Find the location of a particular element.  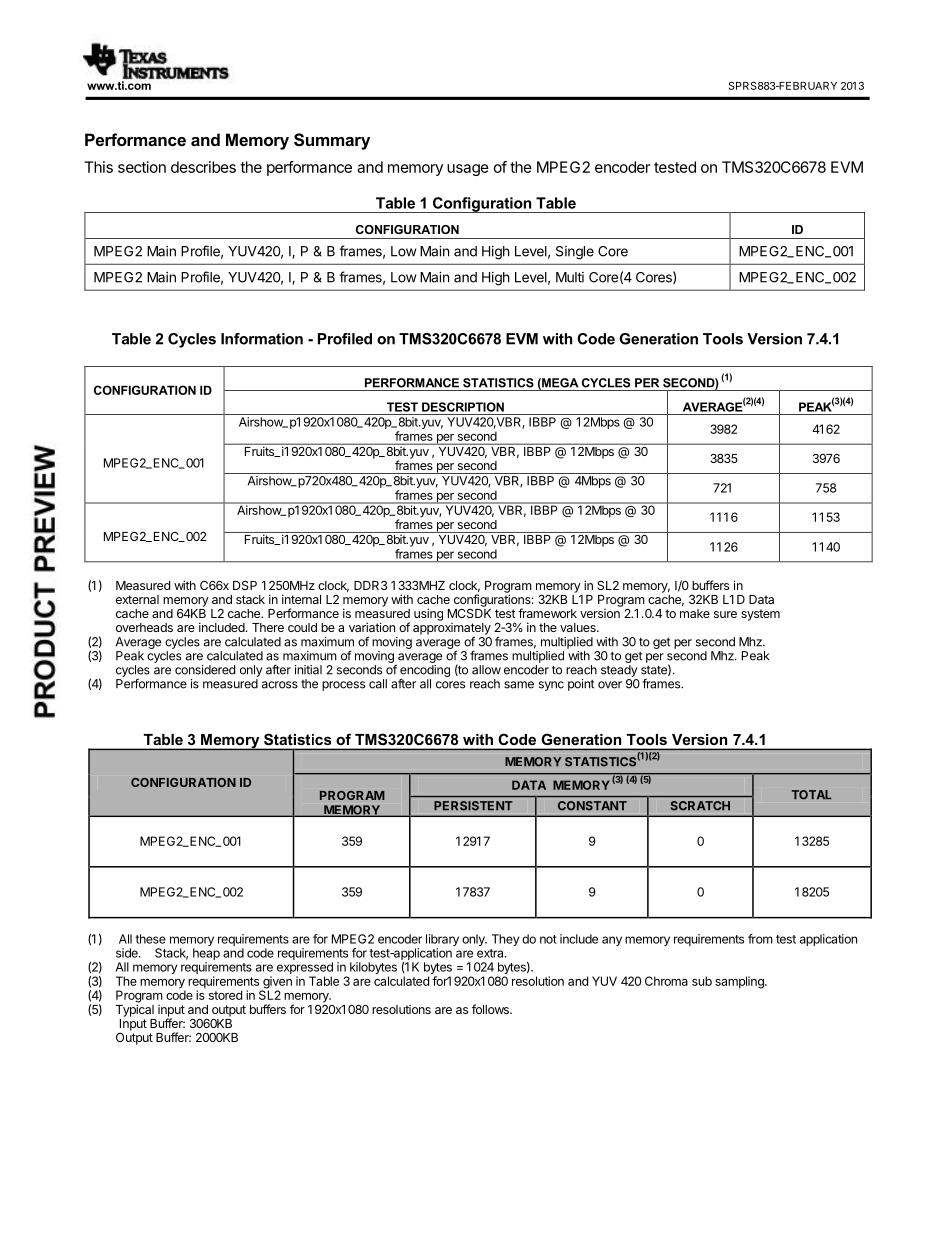

sampling is located at coordinates (740, 982).
